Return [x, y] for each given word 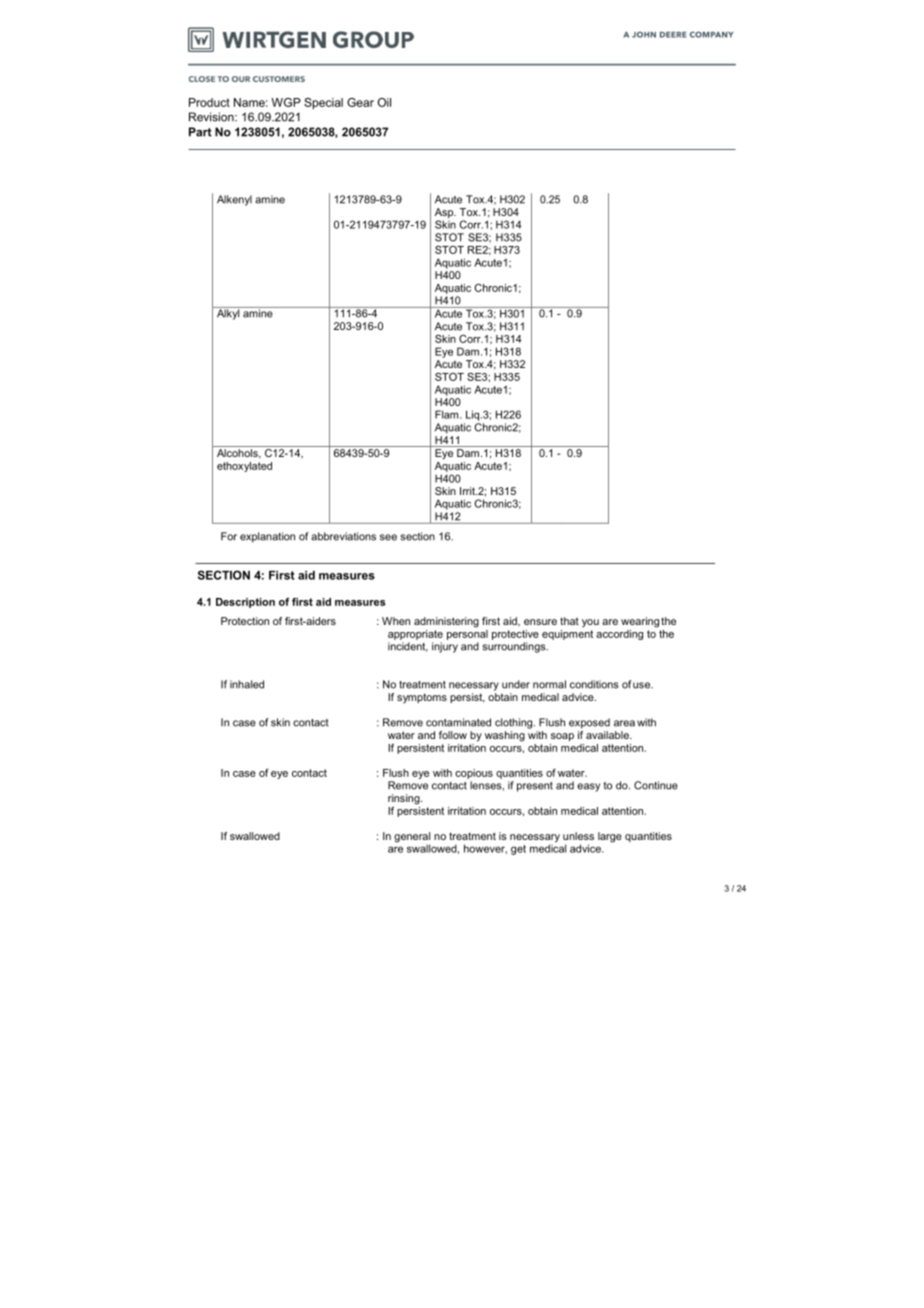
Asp [445, 214]
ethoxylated [244, 467]
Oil [384, 102]
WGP [286, 102]
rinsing [405, 799]
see [388, 537]
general [412, 838]
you [590, 623]
